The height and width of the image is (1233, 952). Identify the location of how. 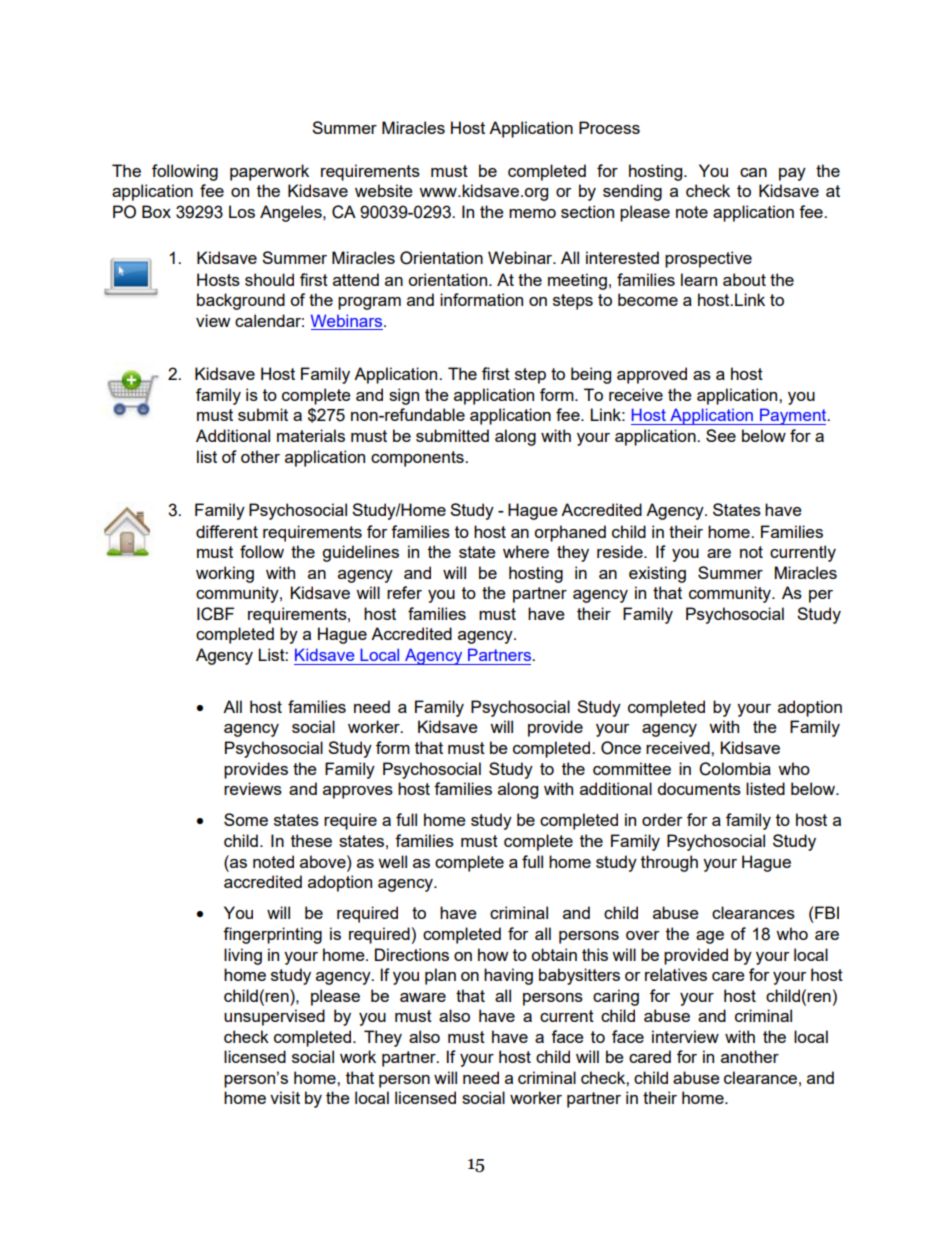
(493, 954).
